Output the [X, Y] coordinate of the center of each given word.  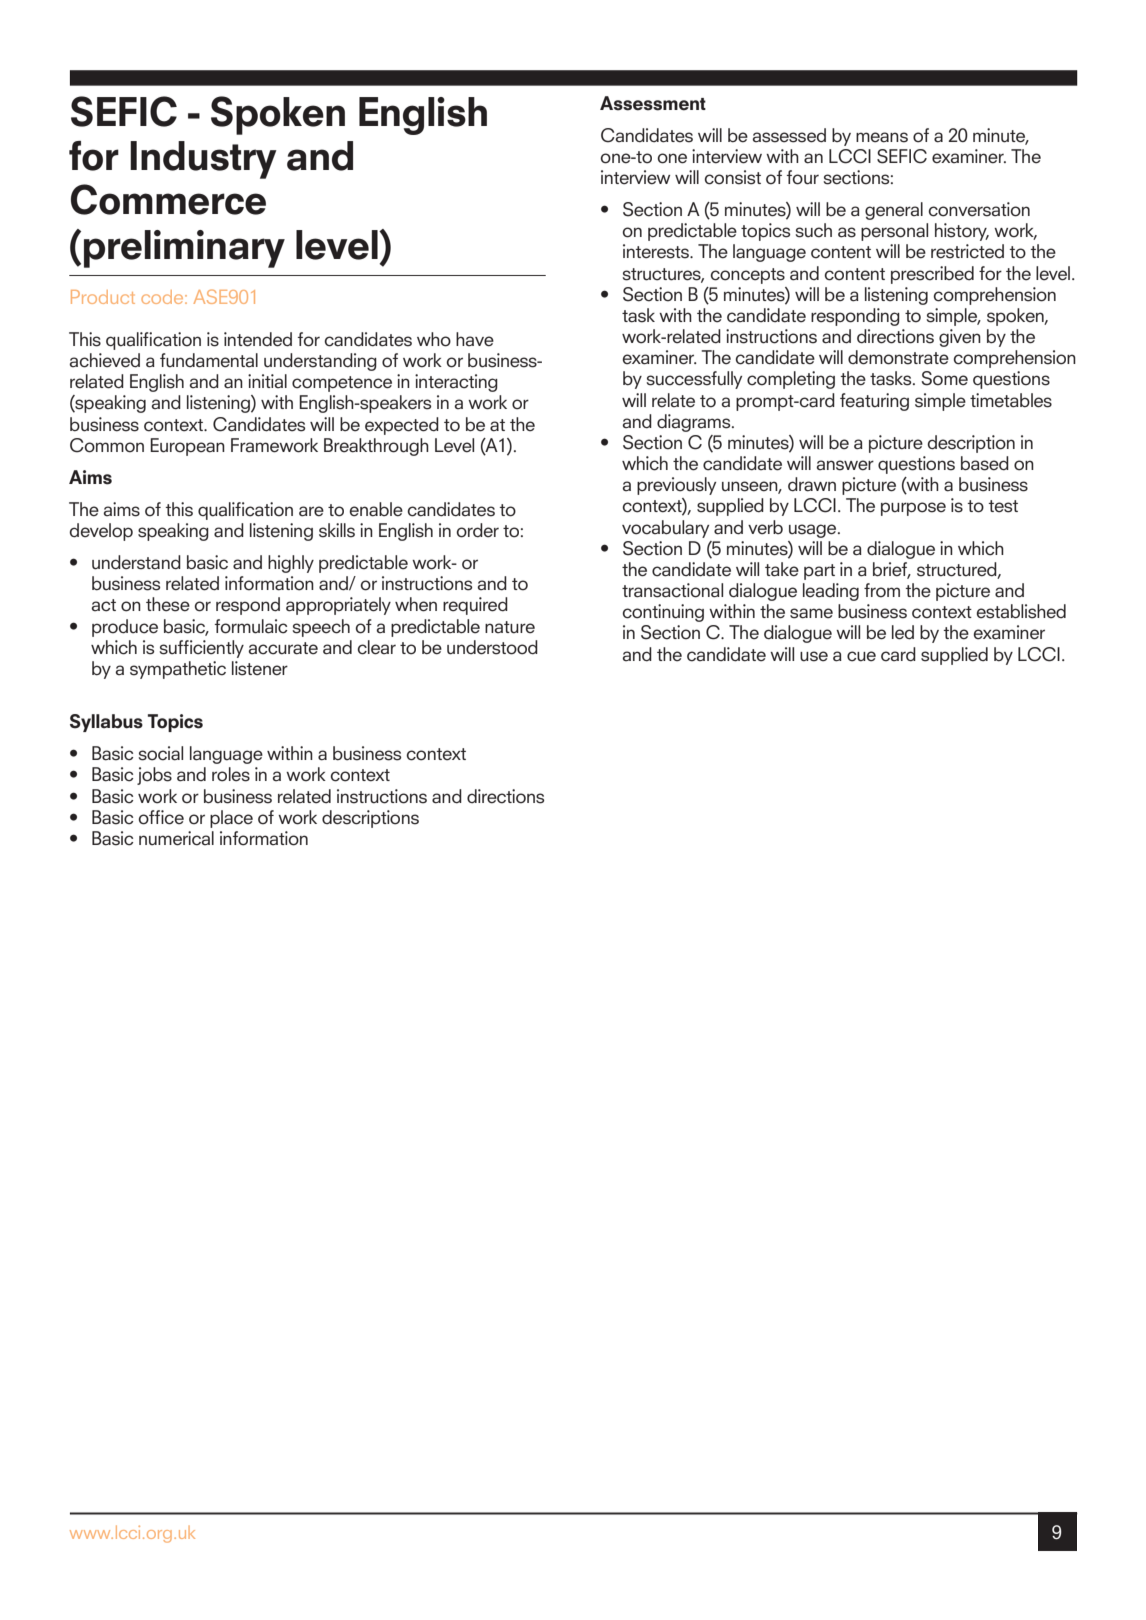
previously [676, 486]
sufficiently [201, 649]
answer [845, 465]
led [903, 632]
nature [510, 627]
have [475, 339]
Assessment [653, 103]
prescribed [932, 275]
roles [231, 774]
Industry [203, 160]
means [882, 137]
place [231, 819]
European [187, 447]
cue [861, 656]
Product [103, 297]
